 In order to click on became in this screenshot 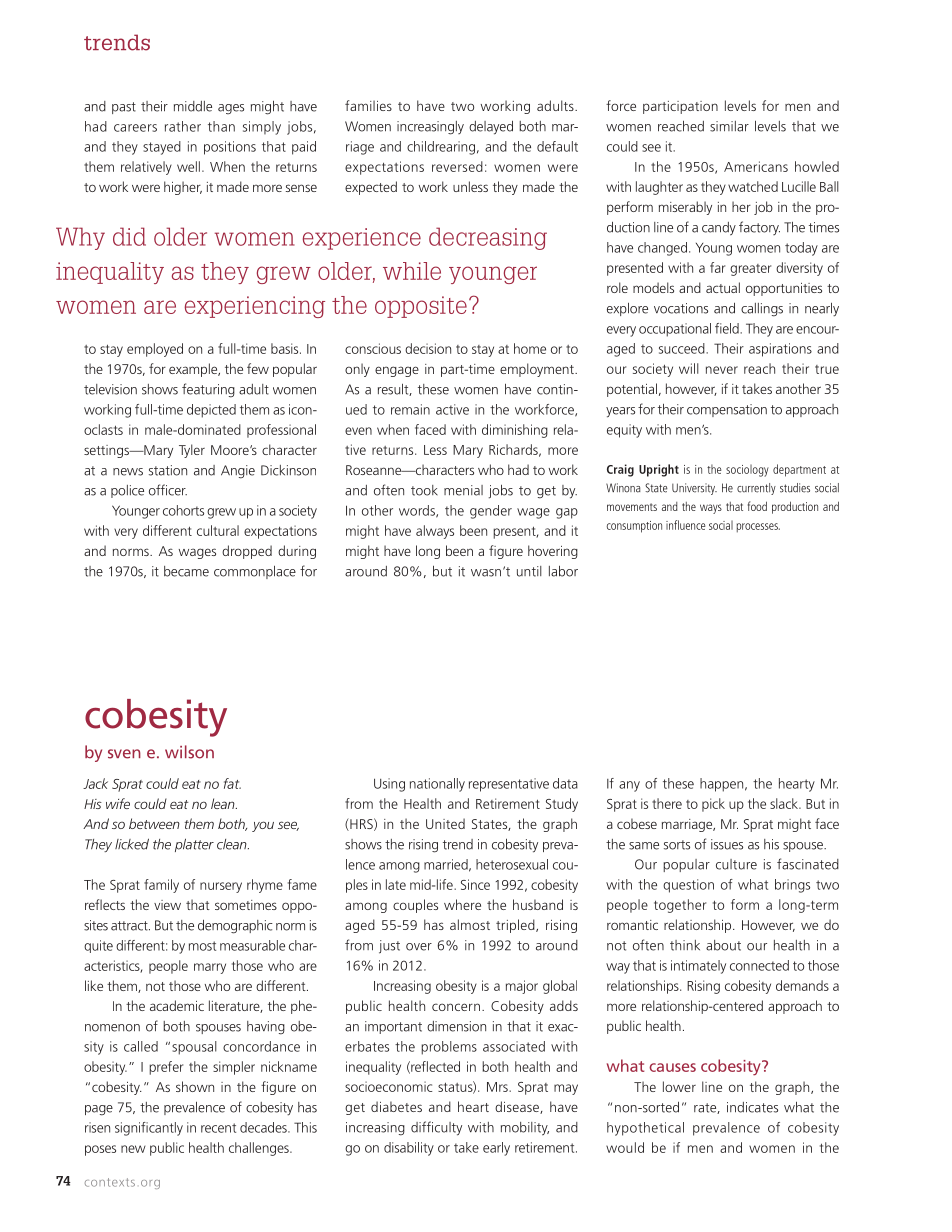, I will do `click(186, 571)`.
